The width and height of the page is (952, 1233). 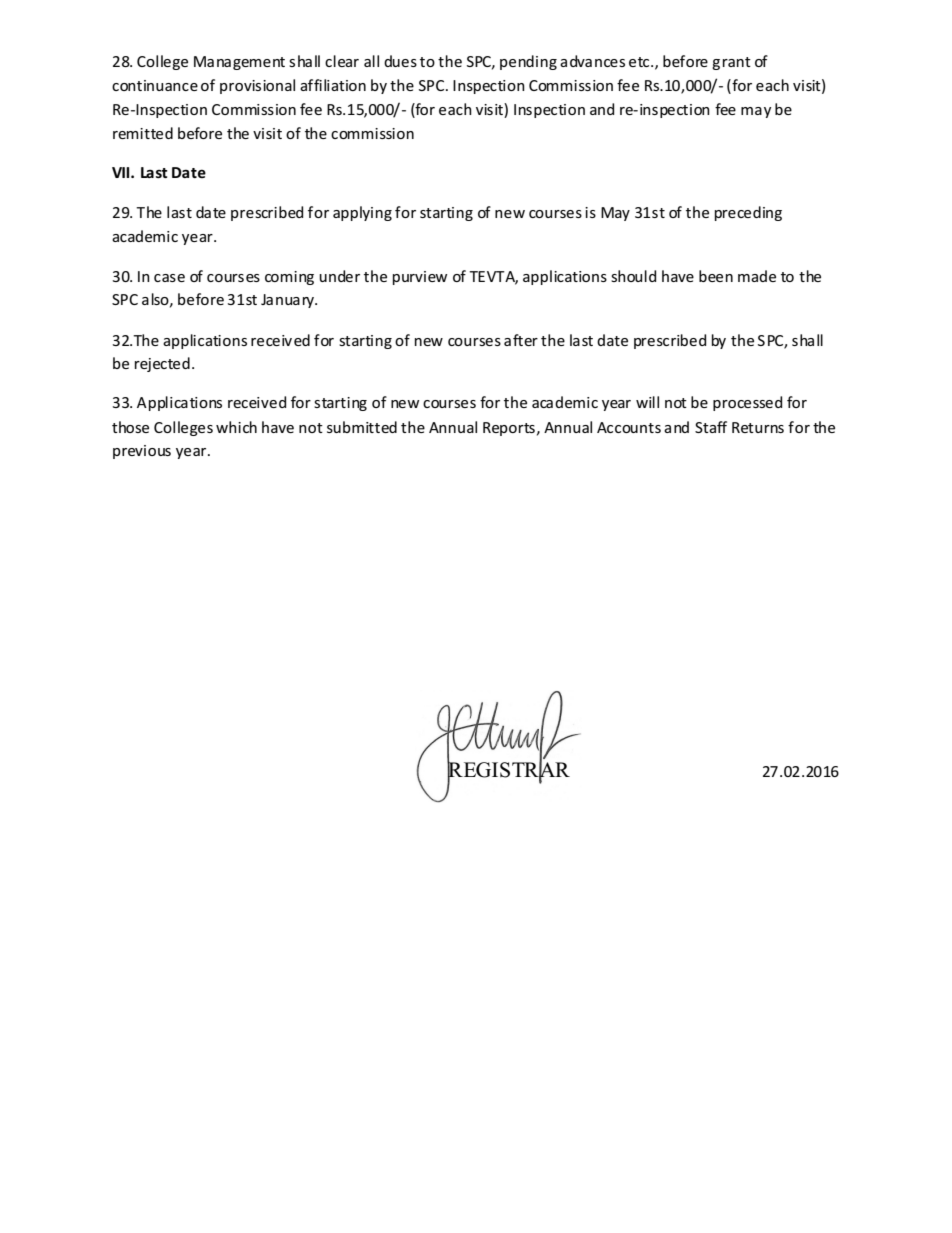 What do you see at coordinates (629, 427) in the page?
I see `Accounts` at bounding box center [629, 427].
